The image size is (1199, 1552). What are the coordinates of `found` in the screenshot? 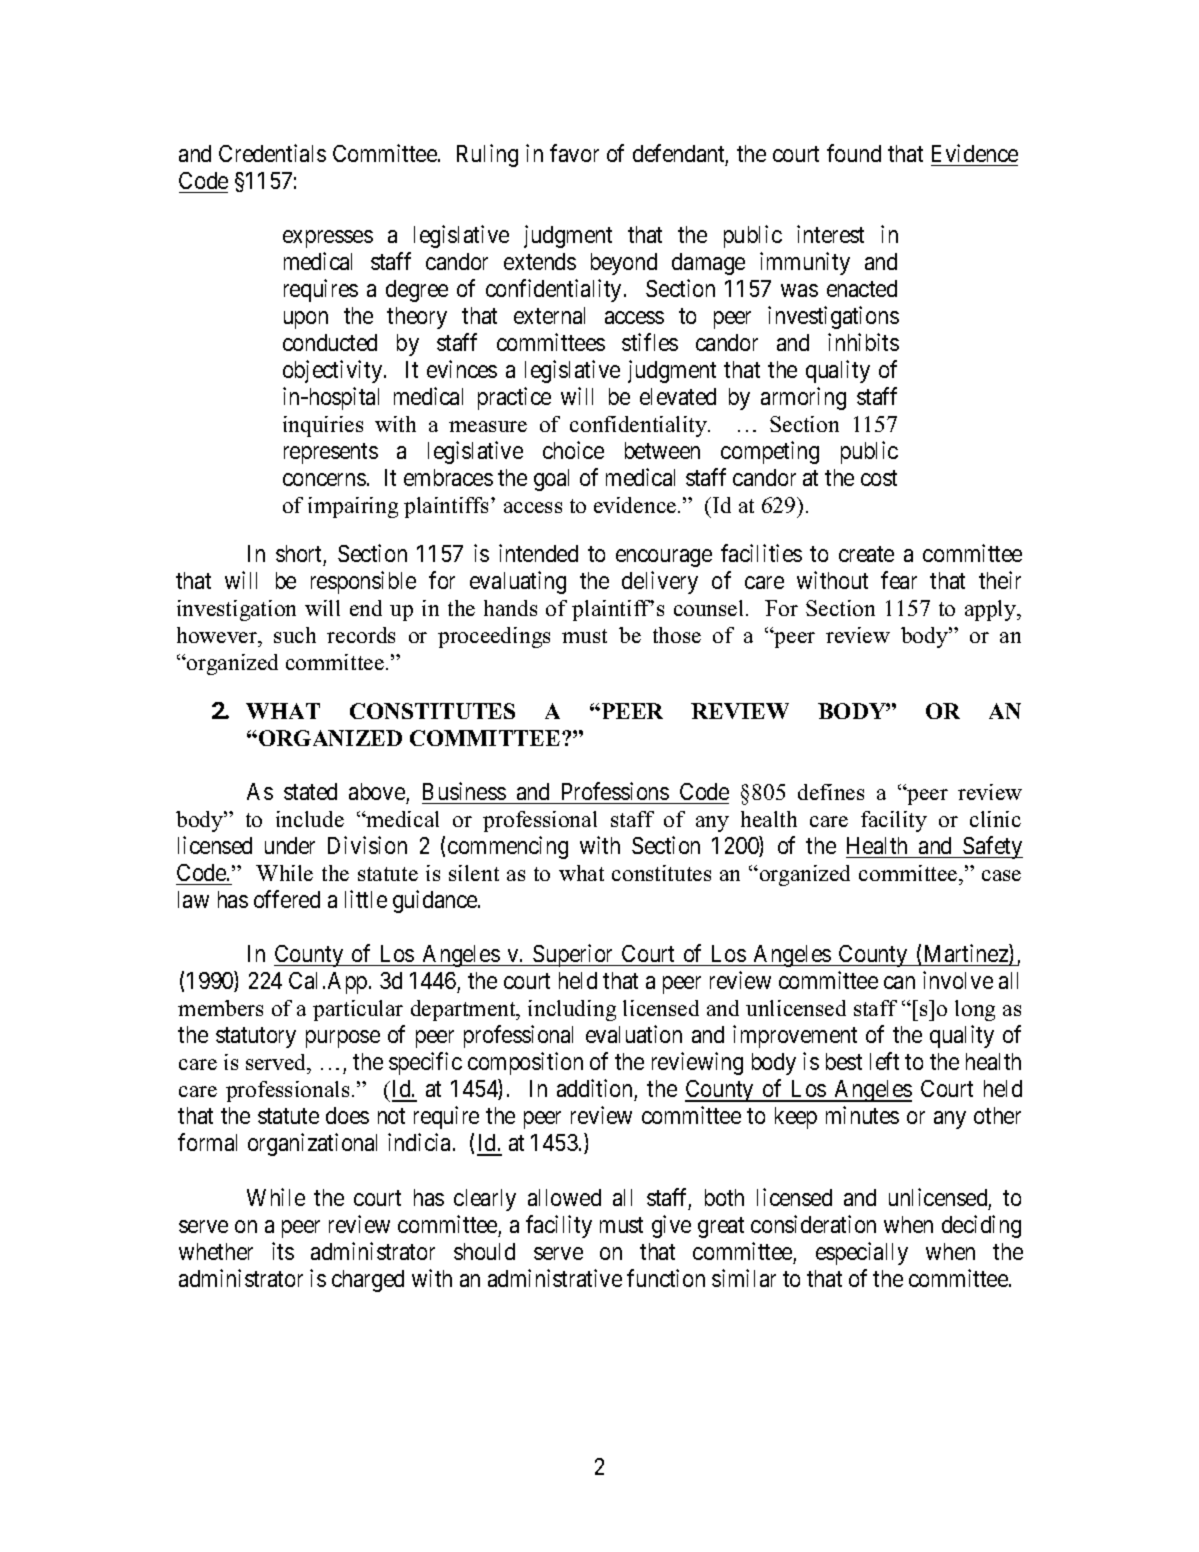 It's located at (854, 153).
